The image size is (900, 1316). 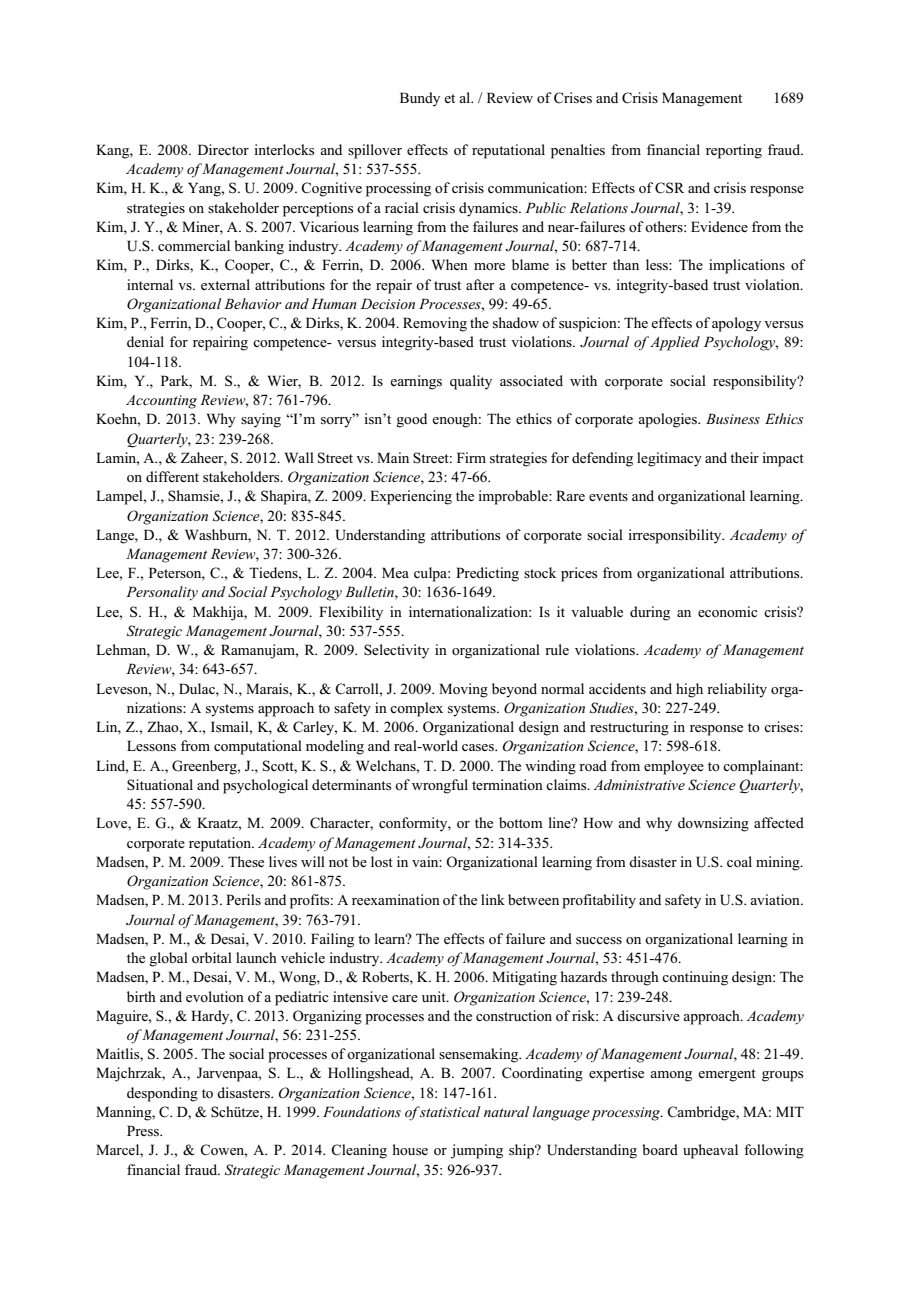 I want to click on Personality, so click(x=162, y=593).
